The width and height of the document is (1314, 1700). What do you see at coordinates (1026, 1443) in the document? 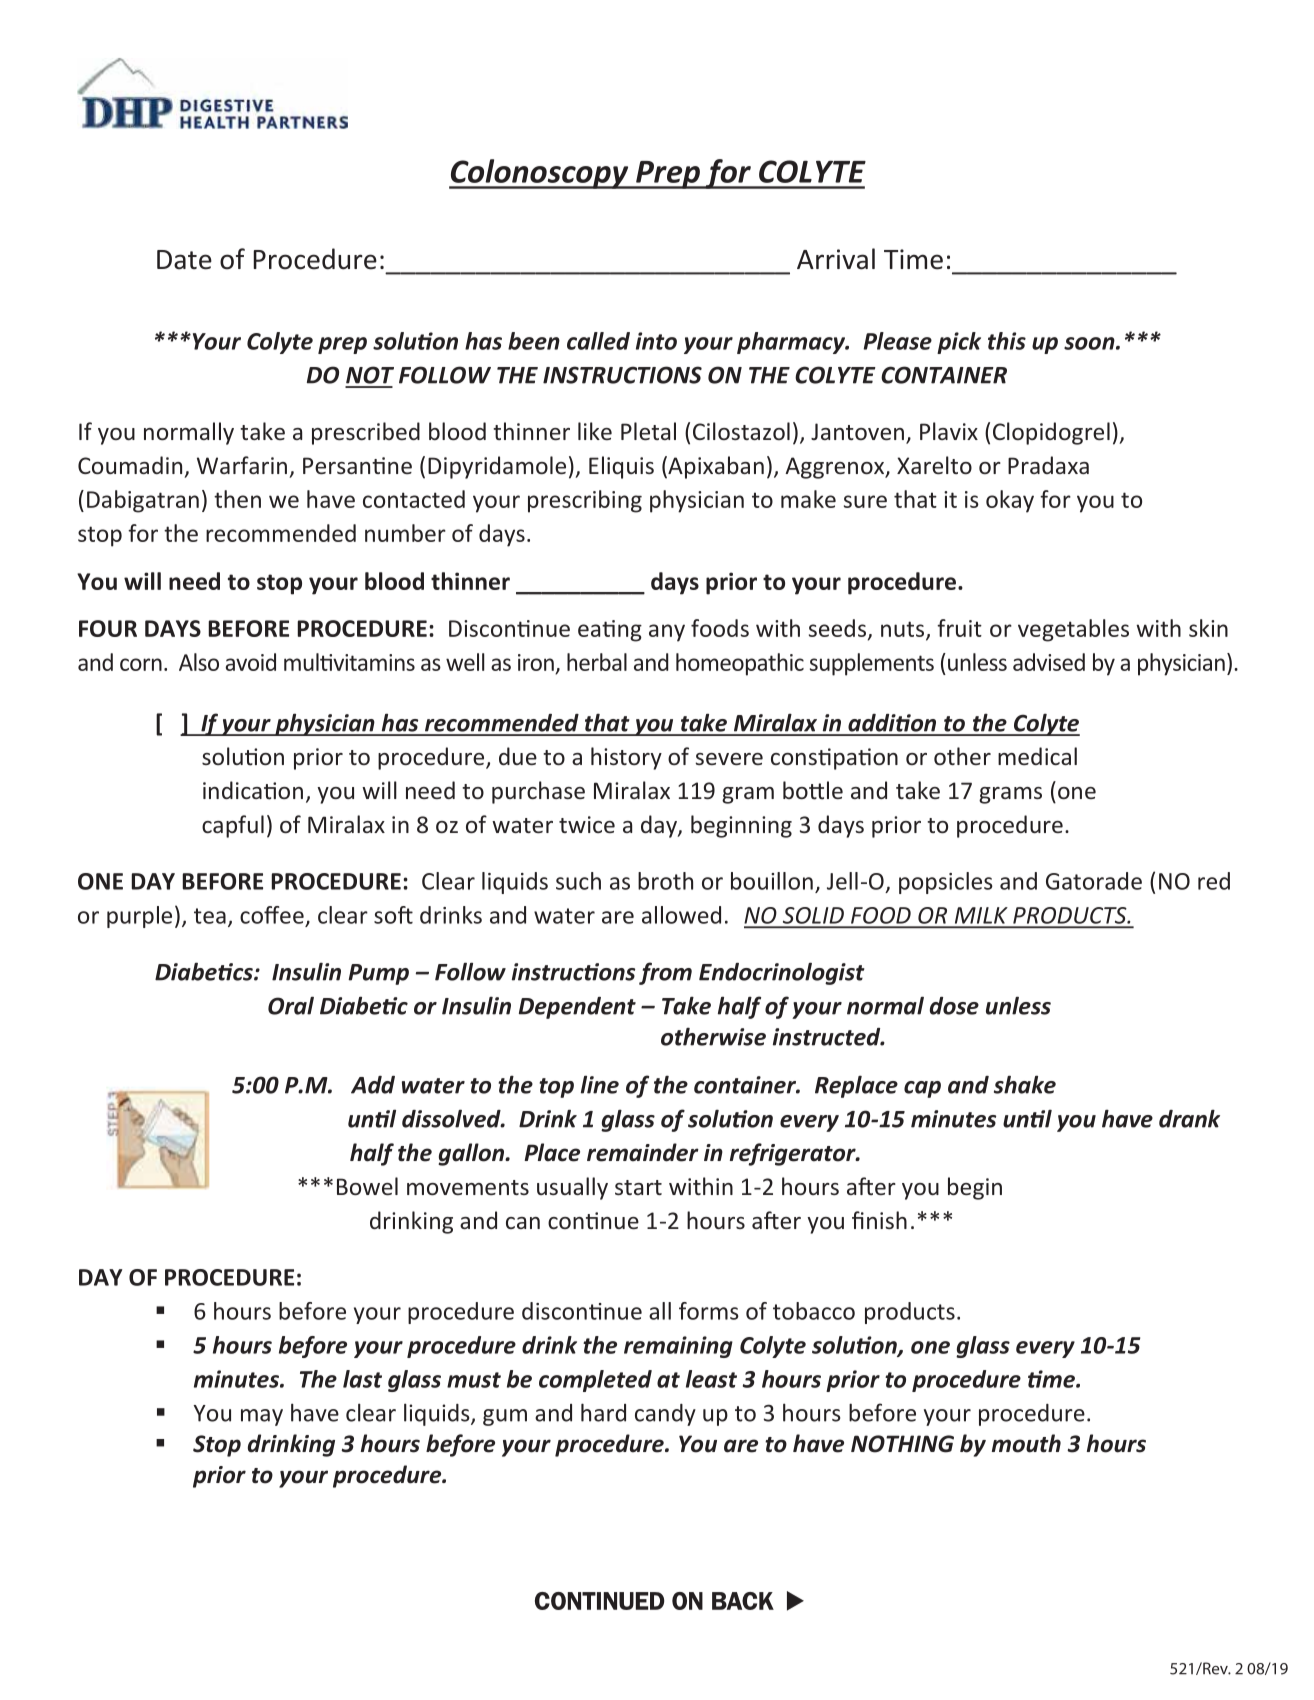
I see `mouth` at bounding box center [1026, 1443].
